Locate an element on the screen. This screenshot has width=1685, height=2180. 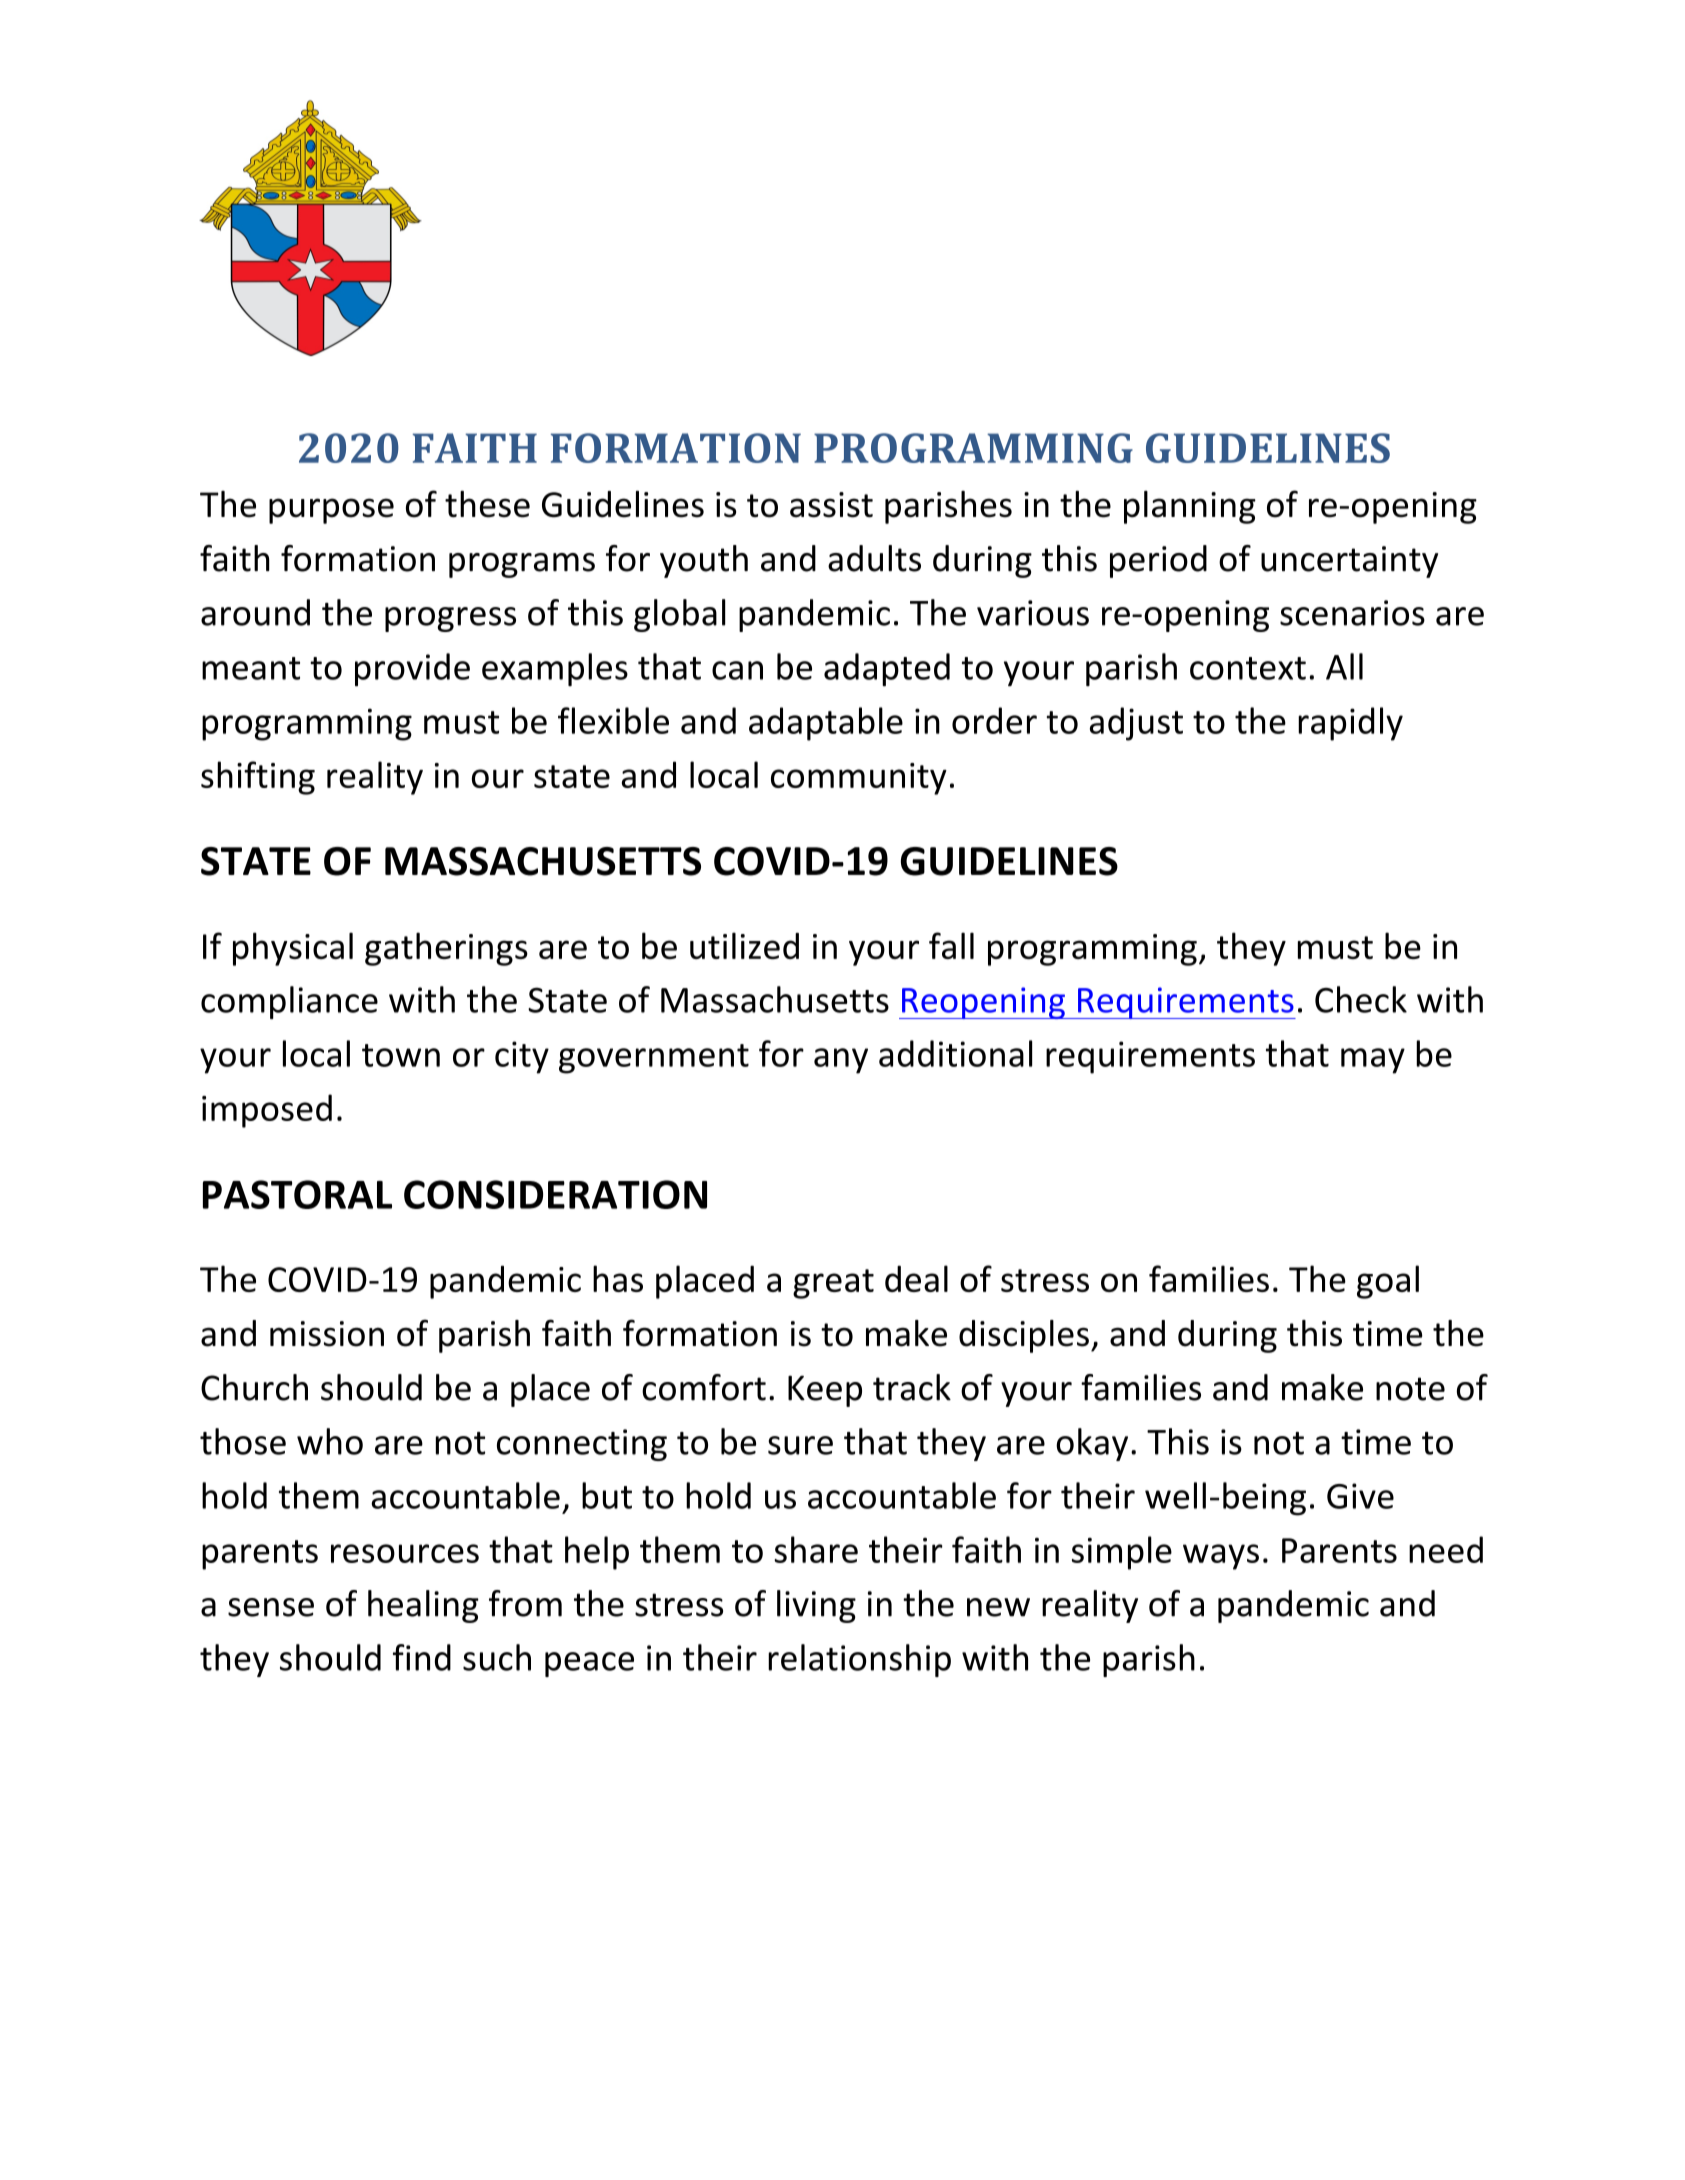
ways is located at coordinates (1221, 1557).
